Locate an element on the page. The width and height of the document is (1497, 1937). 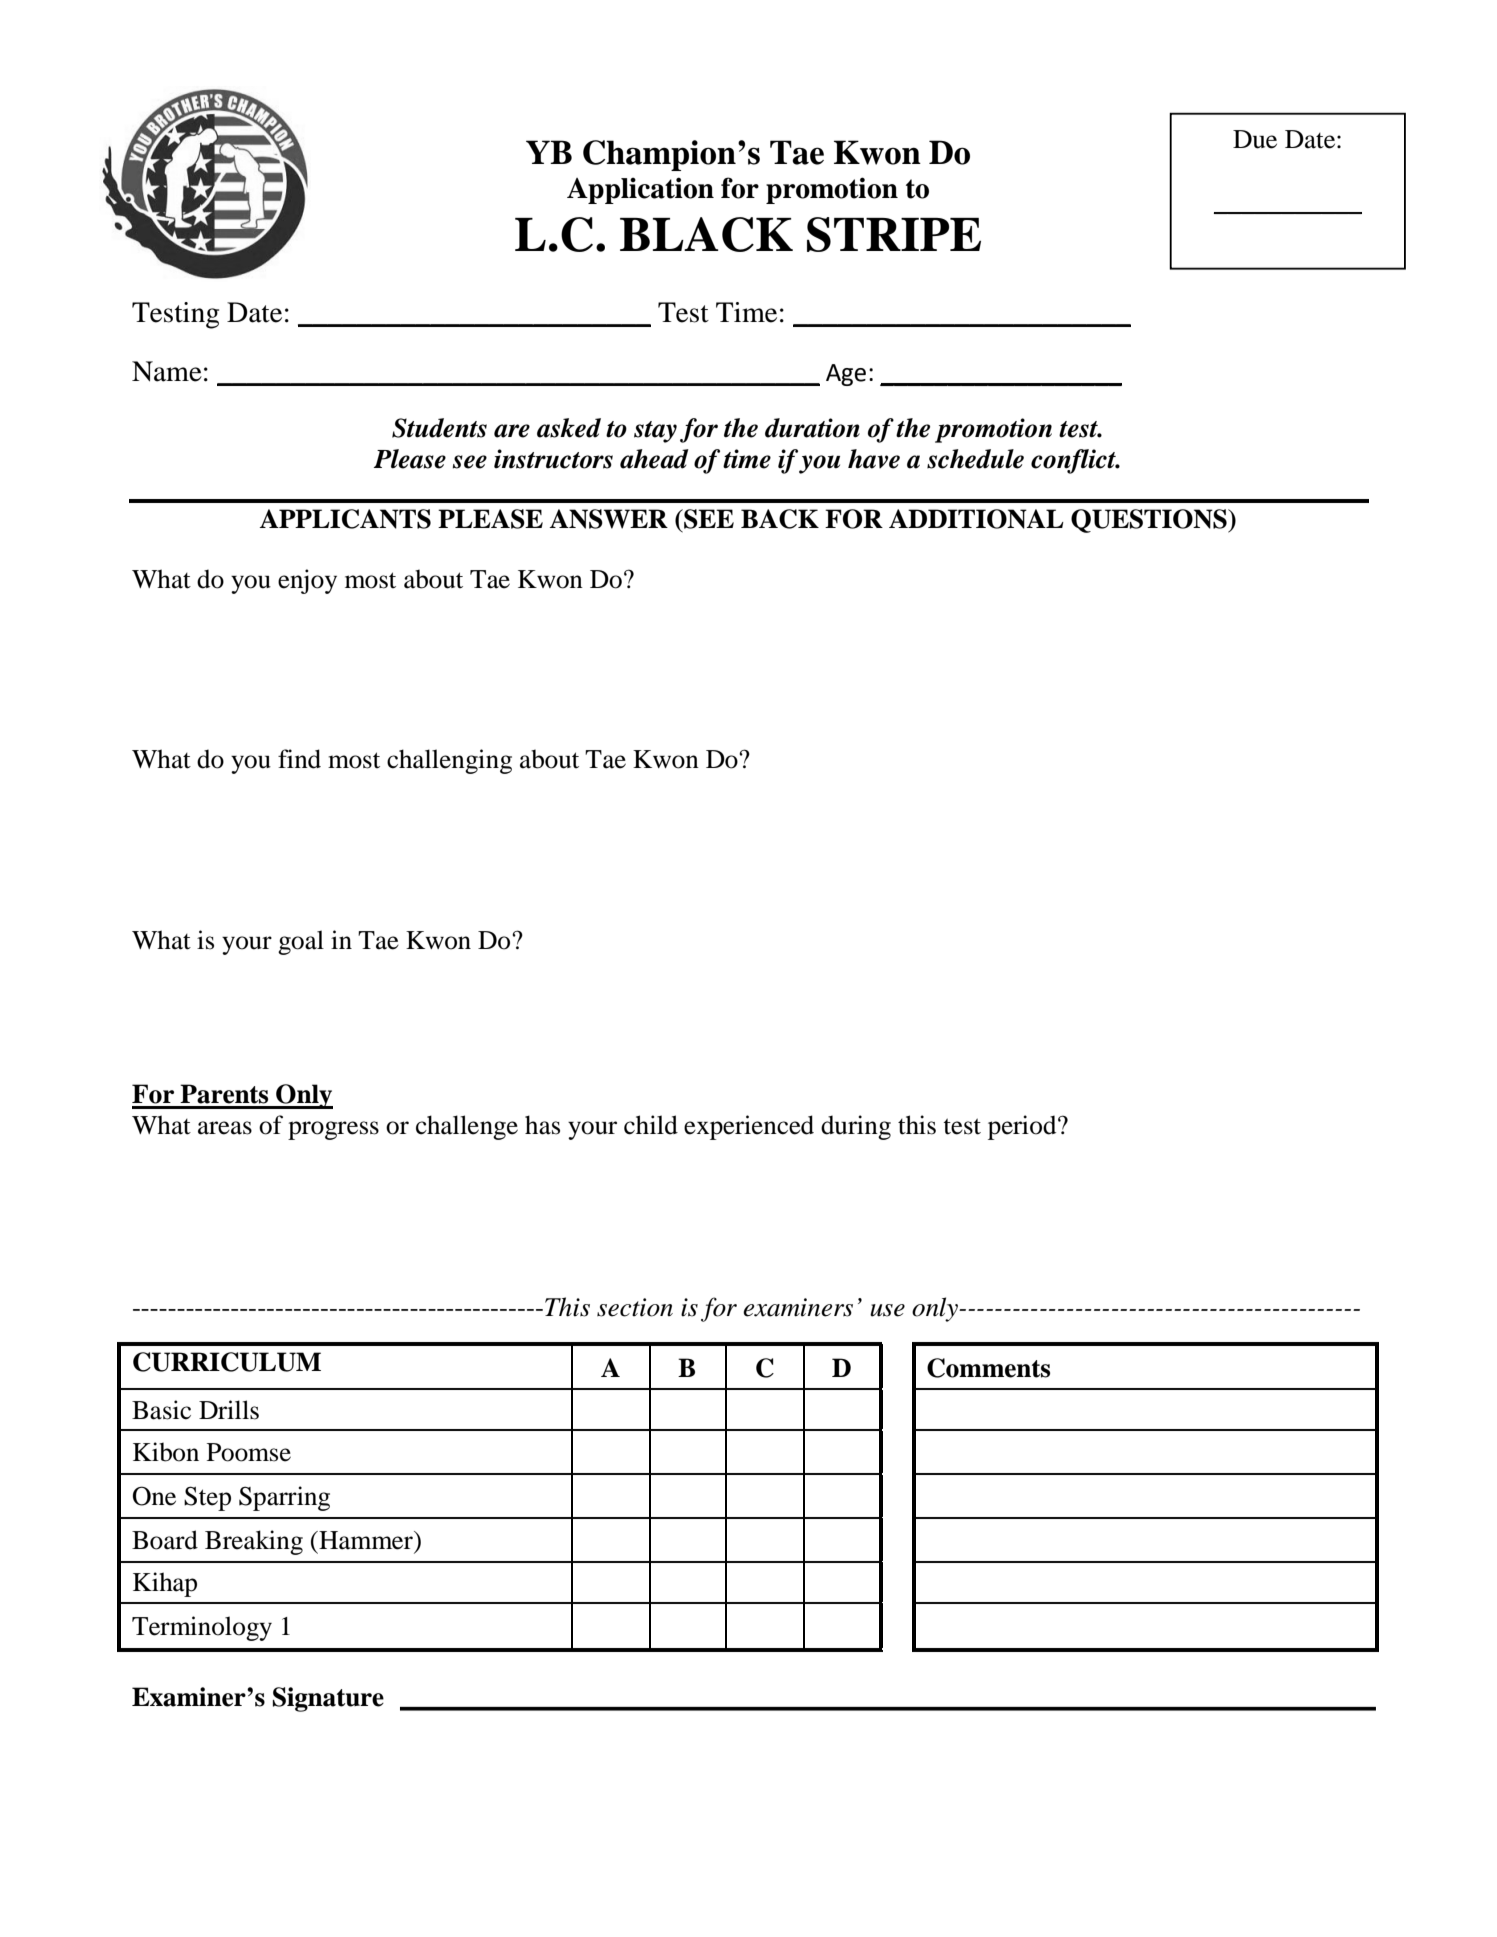
period is located at coordinates (1023, 1127).
